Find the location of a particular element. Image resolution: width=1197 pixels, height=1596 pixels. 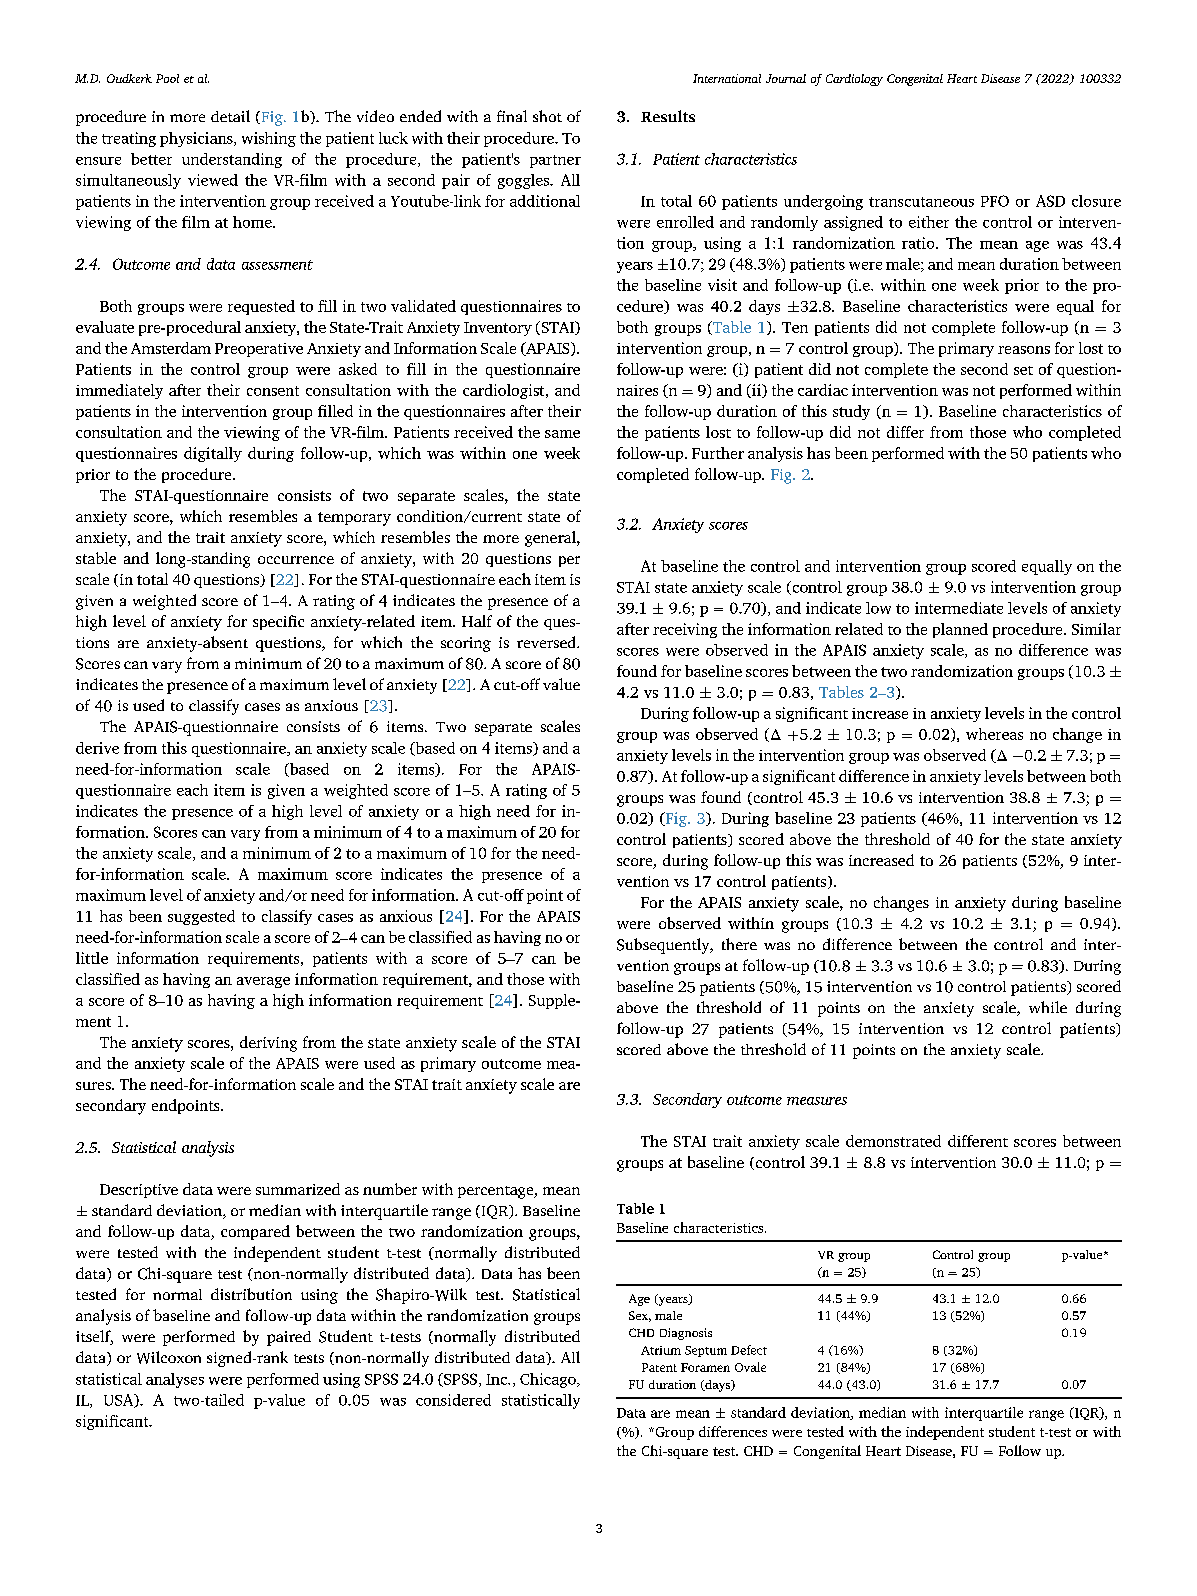

Wilcoxon is located at coordinates (169, 1357).
